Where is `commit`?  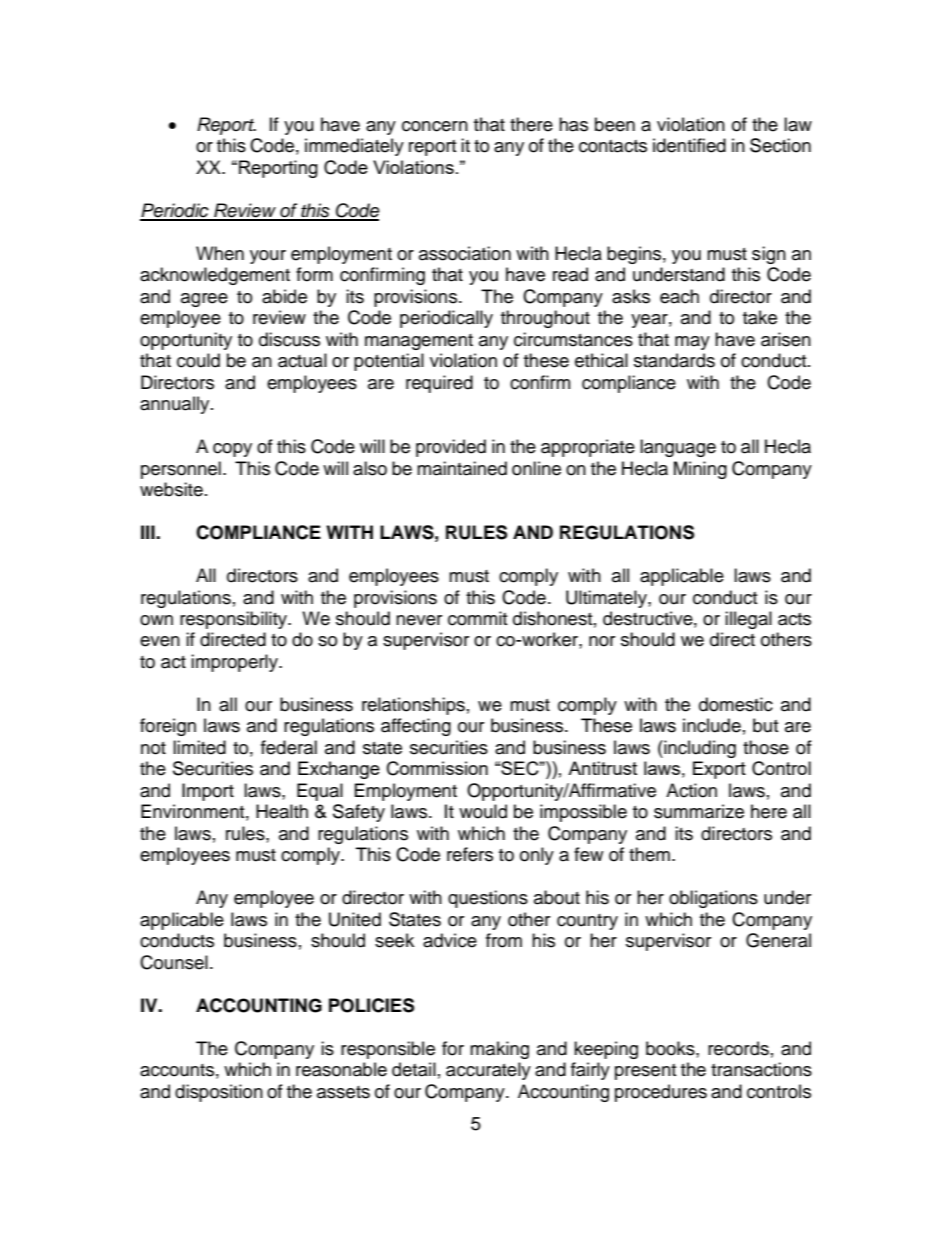
commit is located at coordinates (477, 618).
